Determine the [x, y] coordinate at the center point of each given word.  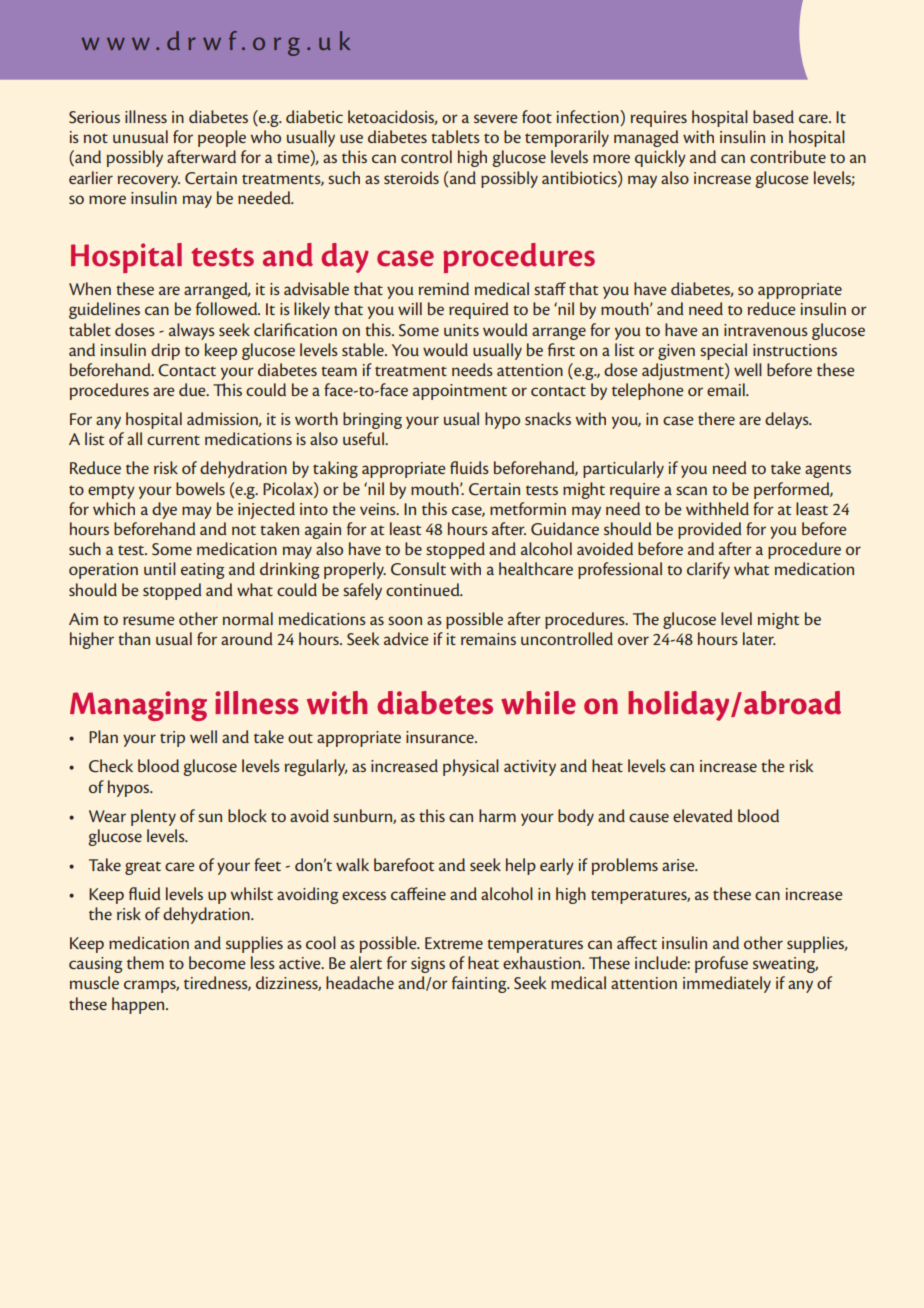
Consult [418, 569]
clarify [708, 570]
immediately [727, 984]
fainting [480, 984]
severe [496, 118]
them [145, 962]
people [222, 138]
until [160, 568]
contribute [788, 156]
